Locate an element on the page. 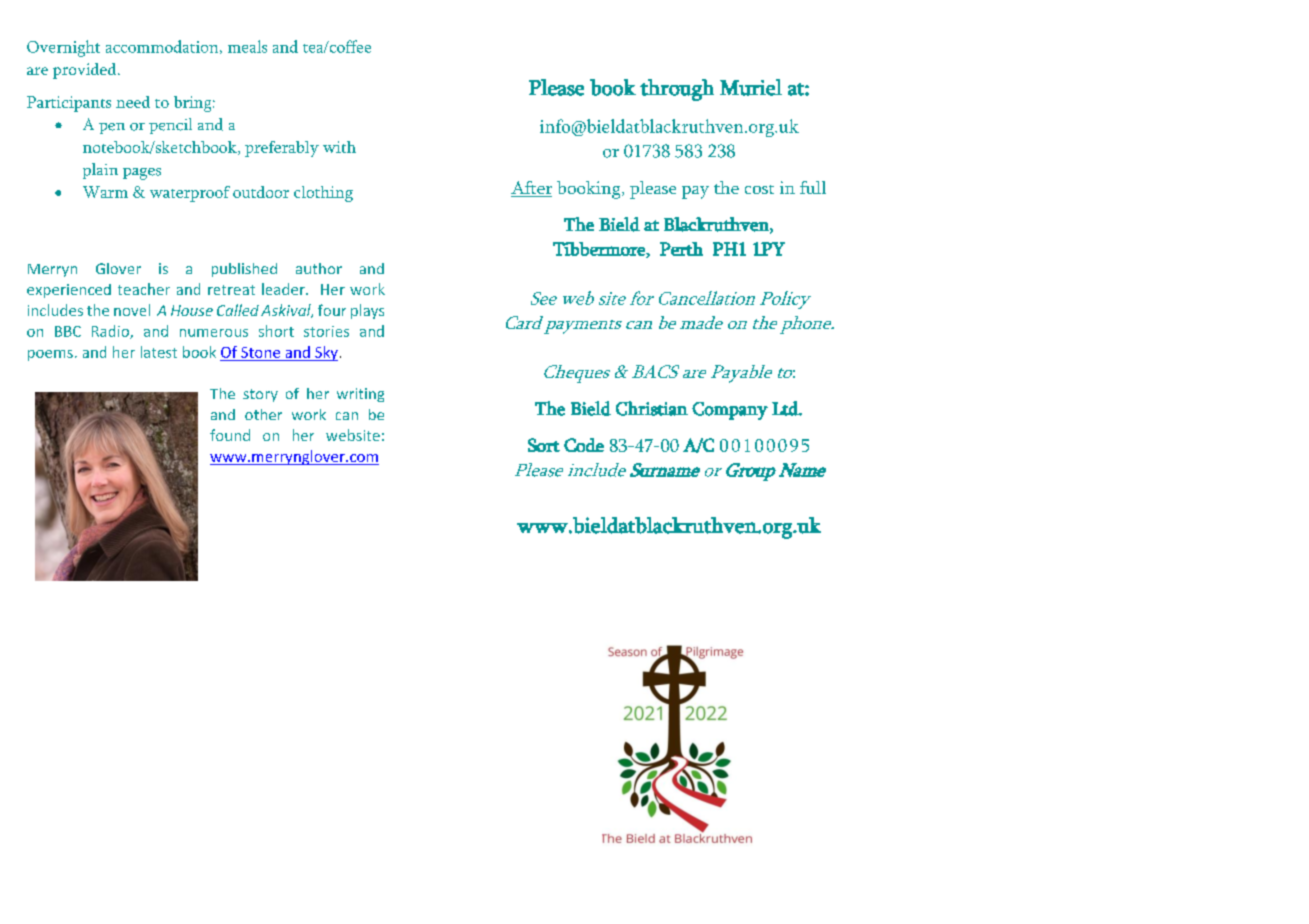 The width and height of the page is (1309, 924). provided is located at coordinates (86, 71).
